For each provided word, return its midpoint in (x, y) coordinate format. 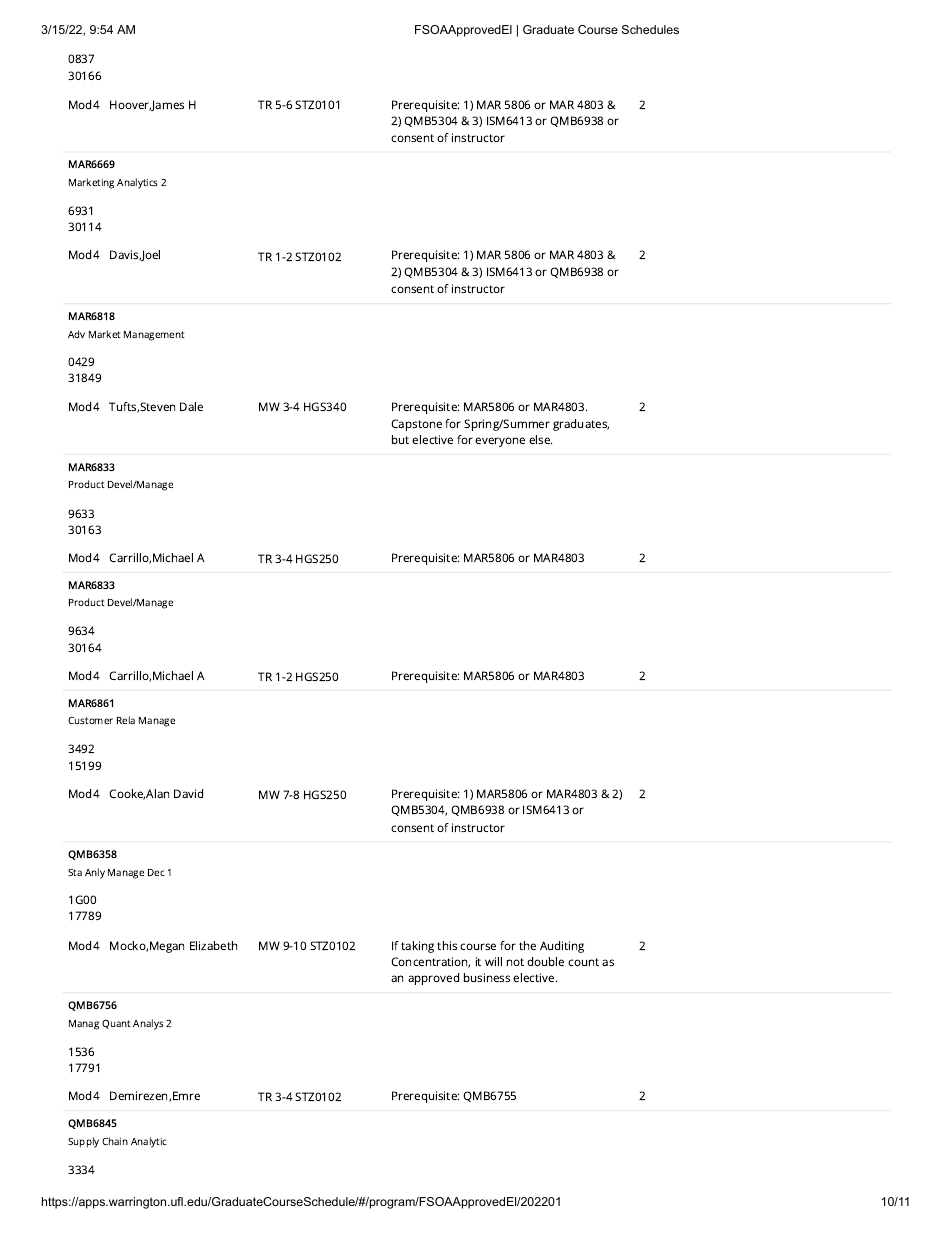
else (540, 439)
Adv (76, 334)
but (400, 439)
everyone (500, 442)
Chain (115, 1141)
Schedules (650, 29)
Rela (126, 720)
